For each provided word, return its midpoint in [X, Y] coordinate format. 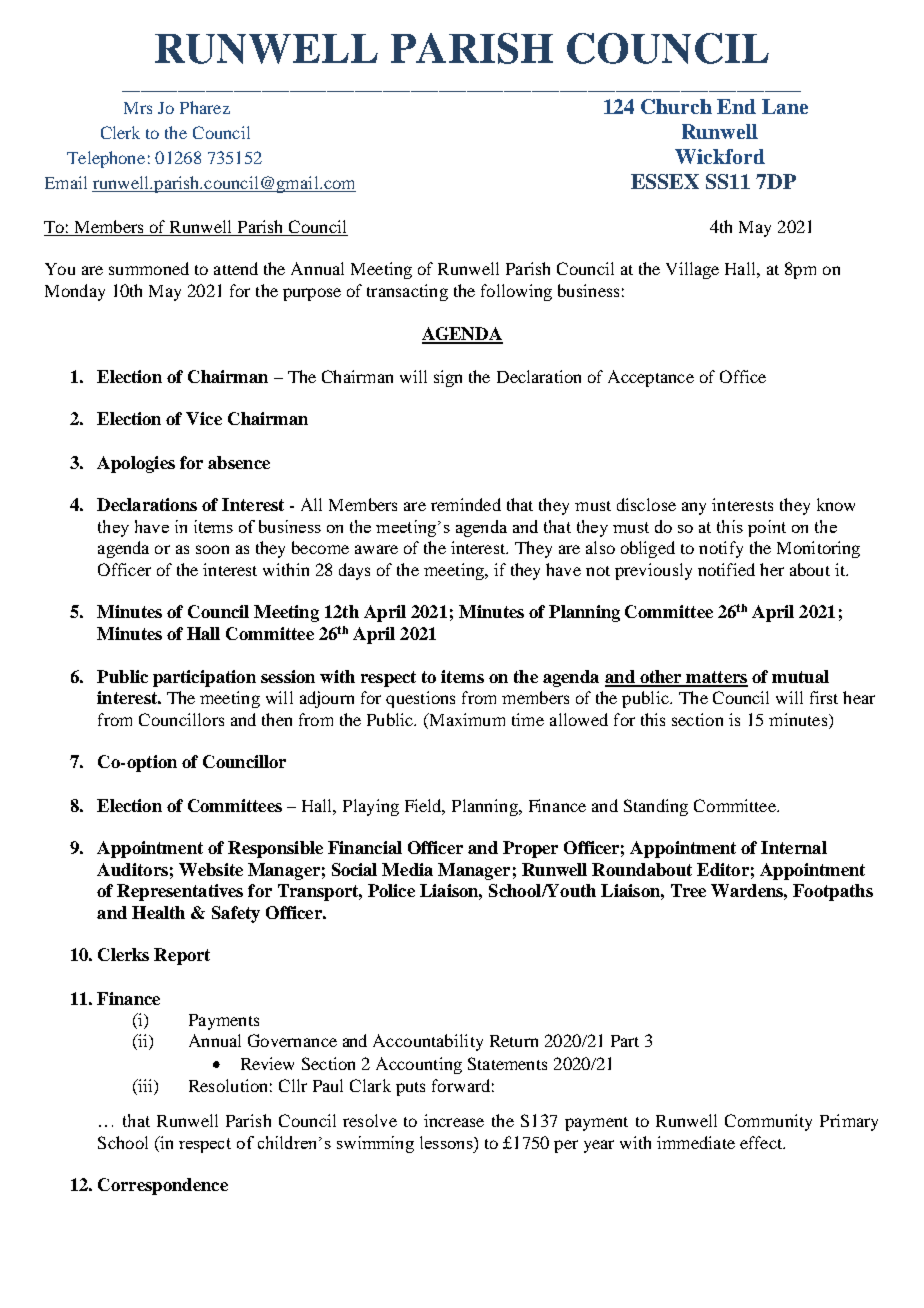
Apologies [136, 464]
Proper [530, 849]
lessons [447, 1142]
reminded [466, 504]
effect [762, 1142]
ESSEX [665, 181]
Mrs [138, 108]
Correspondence [163, 1186]
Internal [794, 847]
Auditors [132, 869]
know [836, 504]
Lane [785, 106]
